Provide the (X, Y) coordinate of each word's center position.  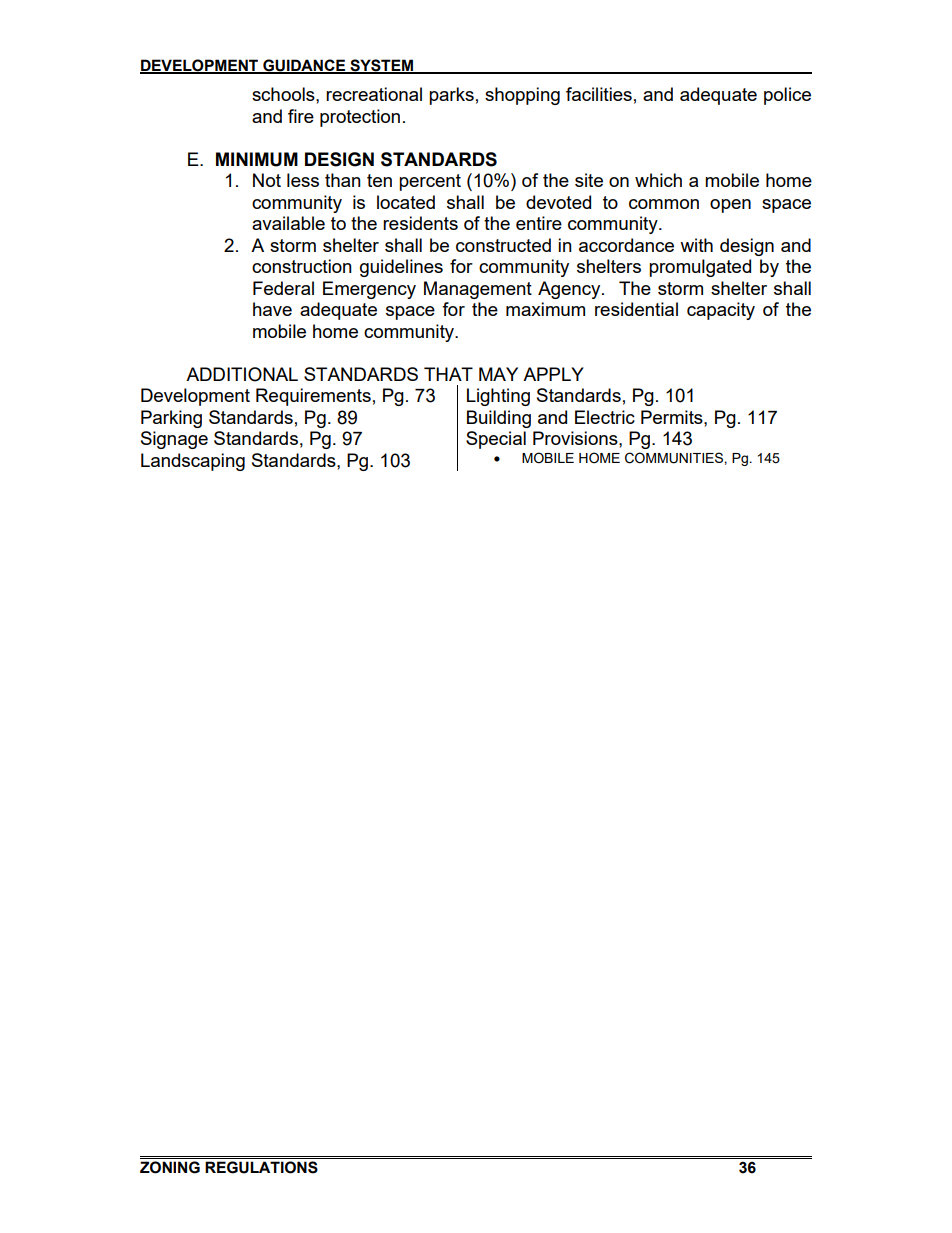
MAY (498, 374)
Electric (605, 417)
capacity (721, 311)
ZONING (170, 1167)
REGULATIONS (261, 1167)
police (787, 96)
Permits (673, 417)
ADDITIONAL (242, 374)
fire (301, 116)
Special (496, 440)
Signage (174, 440)
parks (451, 96)
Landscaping (193, 462)
